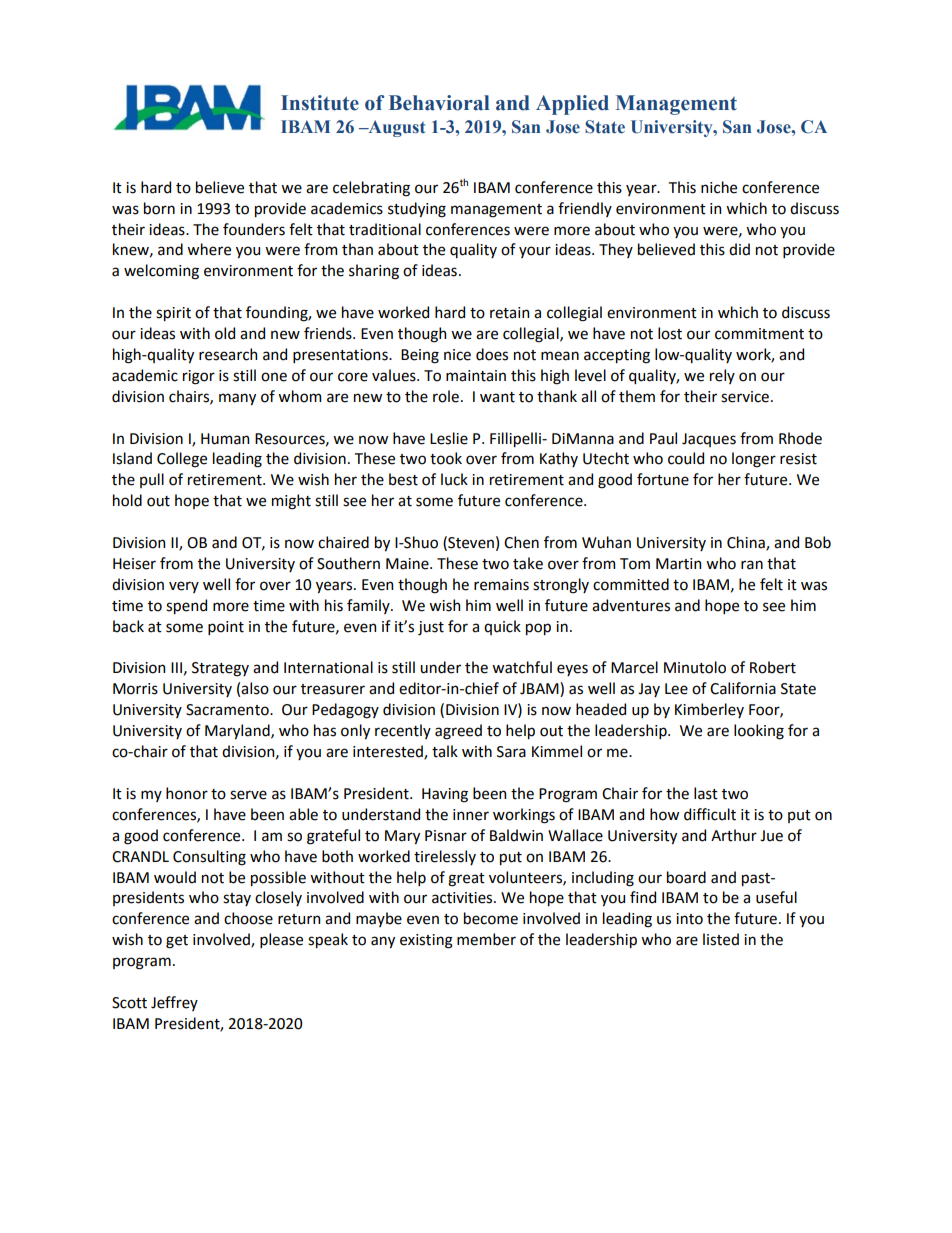 The image size is (952, 1233). I want to click on last, so click(706, 793).
